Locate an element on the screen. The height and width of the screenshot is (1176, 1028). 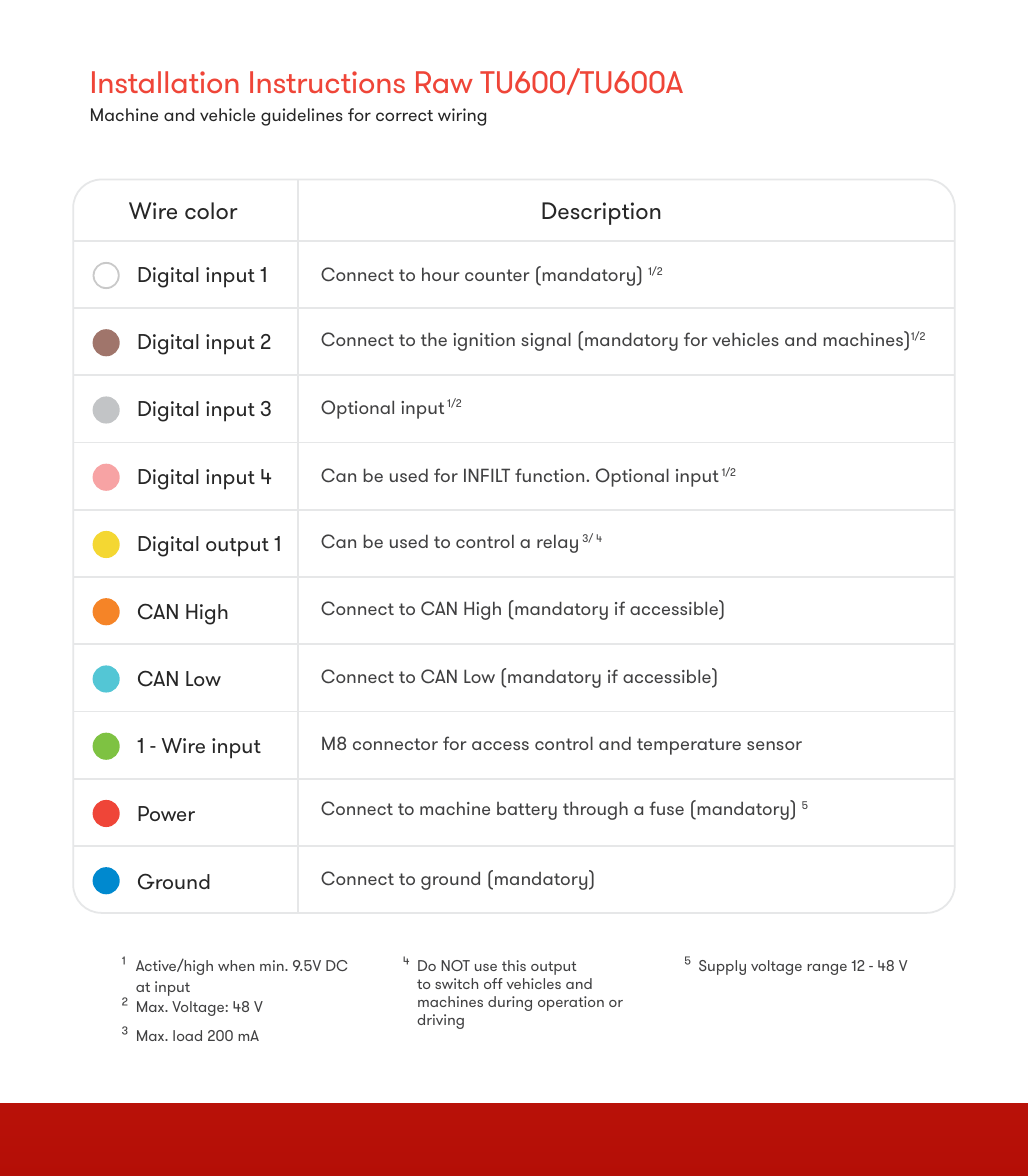
sensor is located at coordinates (774, 745).
